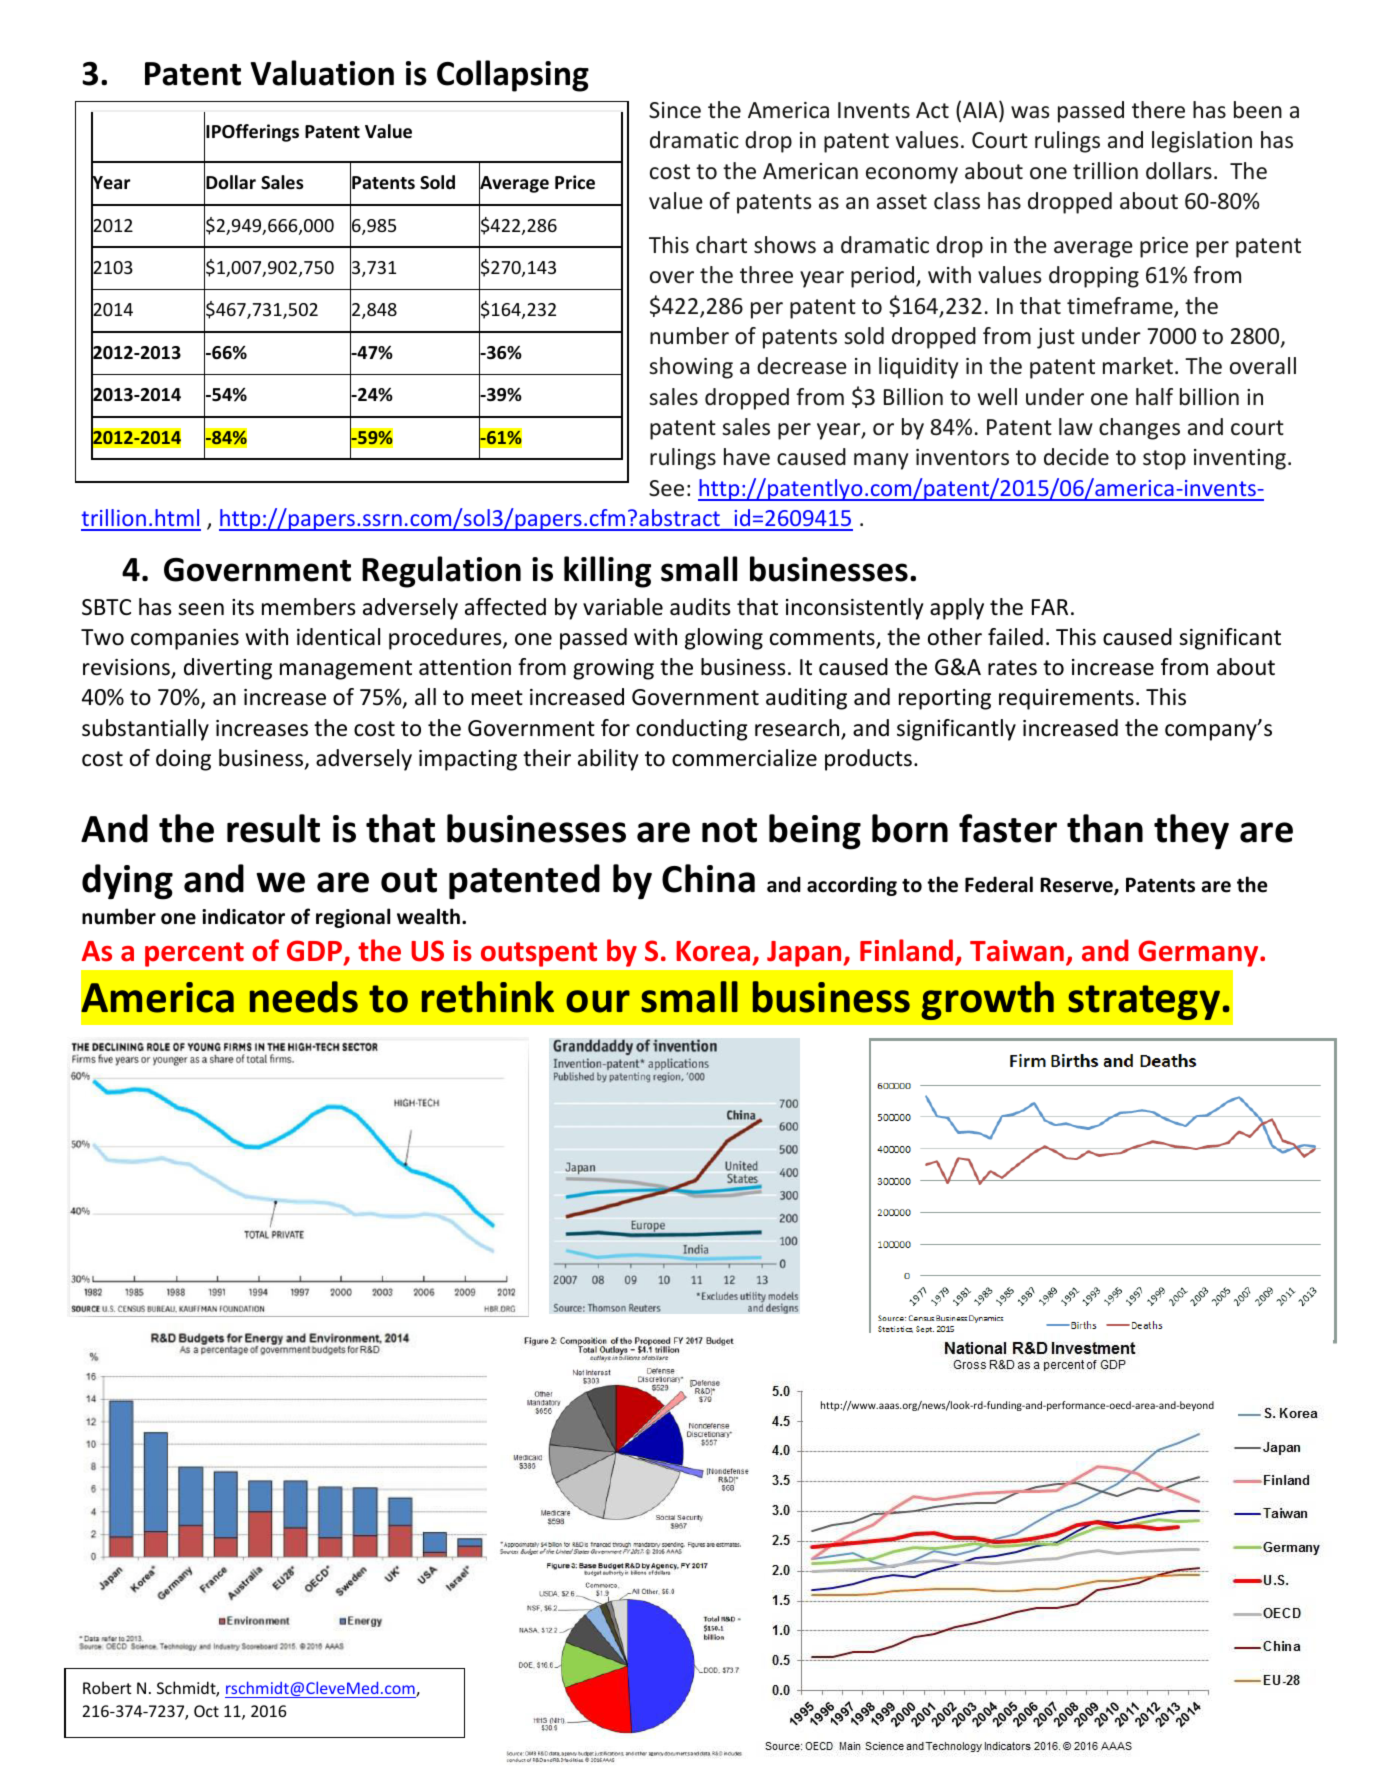 This screenshot has width=1384, height=1791. I want to click on there, so click(1158, 110).
